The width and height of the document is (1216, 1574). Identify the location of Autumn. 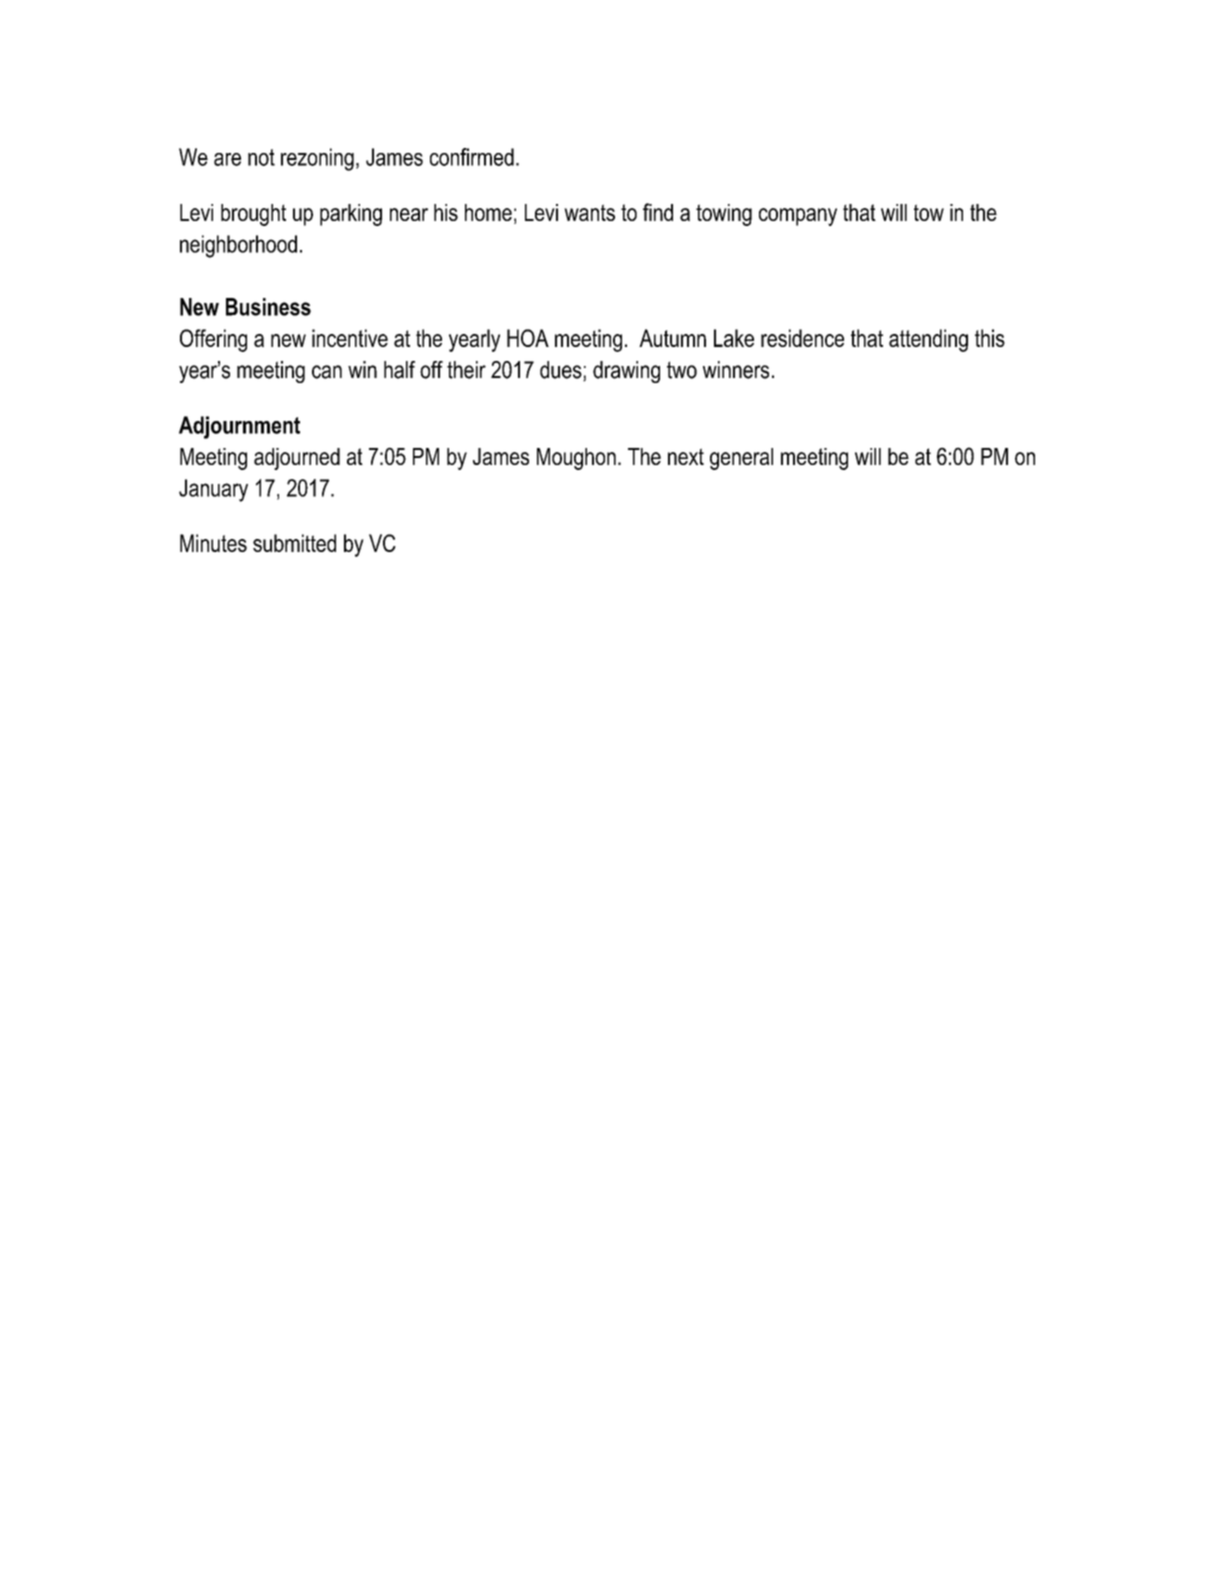
(672, 338).
